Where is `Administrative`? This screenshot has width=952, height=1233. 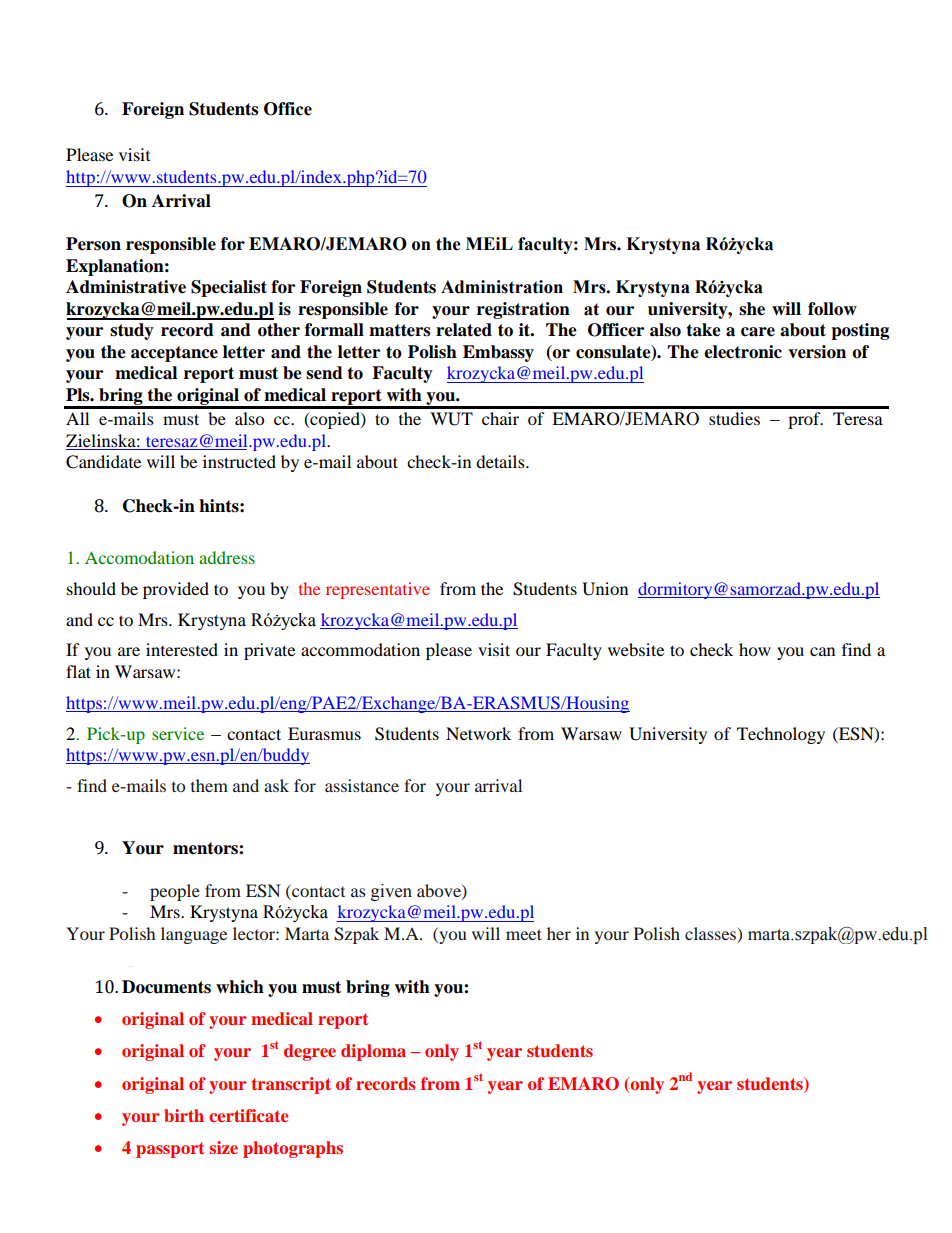
Administrative is located at coordinates (126, 287).
